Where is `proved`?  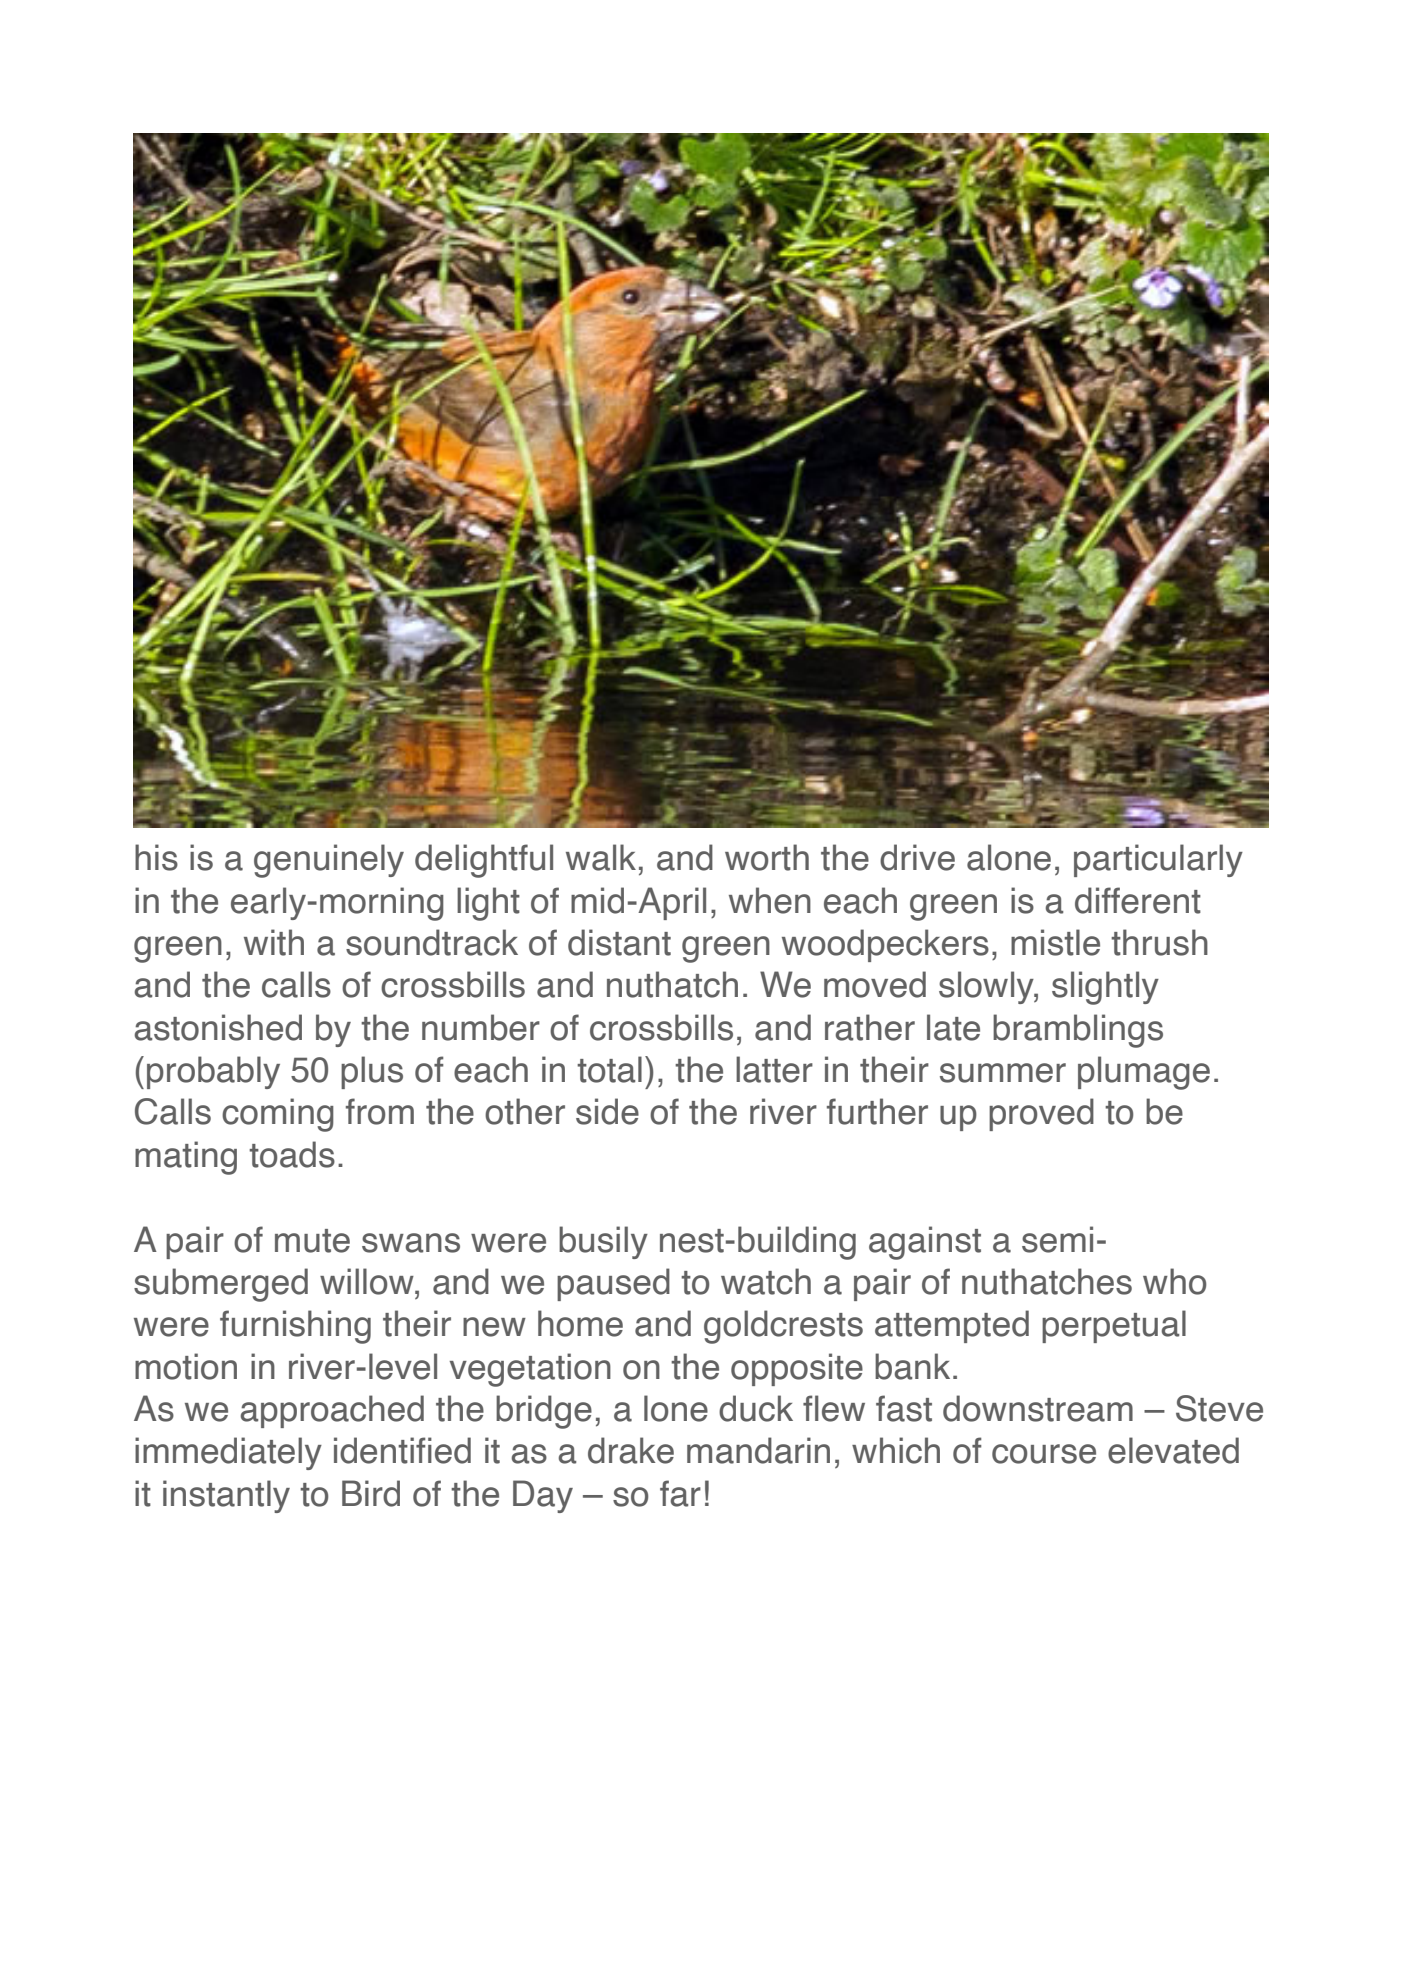
proved is located at coordinates (1041, 1114).
